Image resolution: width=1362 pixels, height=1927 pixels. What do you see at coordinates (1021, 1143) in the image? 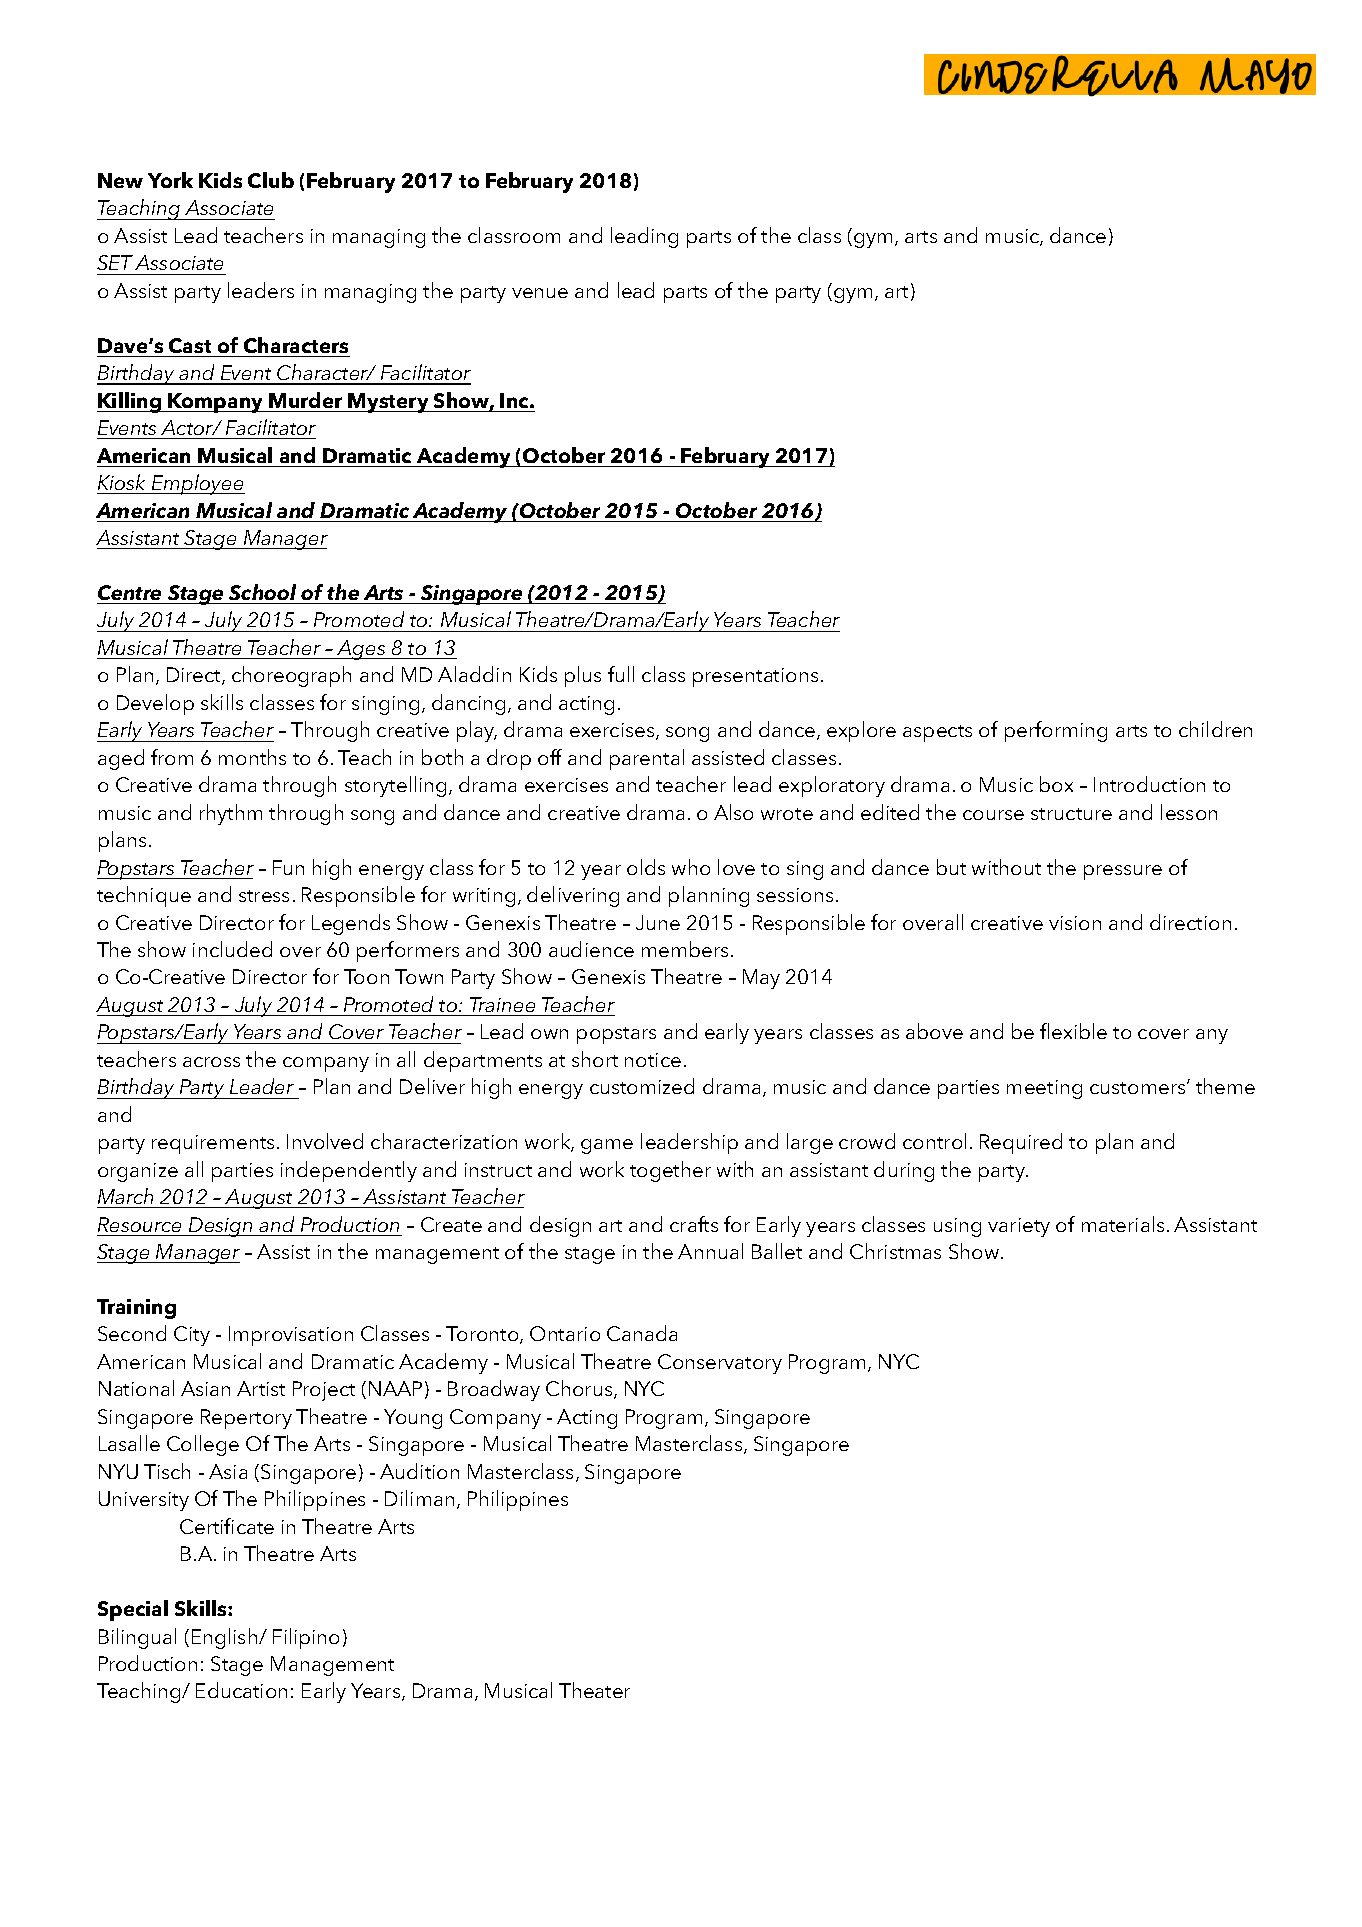
I see `Required` at bounding box center [1021, 1143].
